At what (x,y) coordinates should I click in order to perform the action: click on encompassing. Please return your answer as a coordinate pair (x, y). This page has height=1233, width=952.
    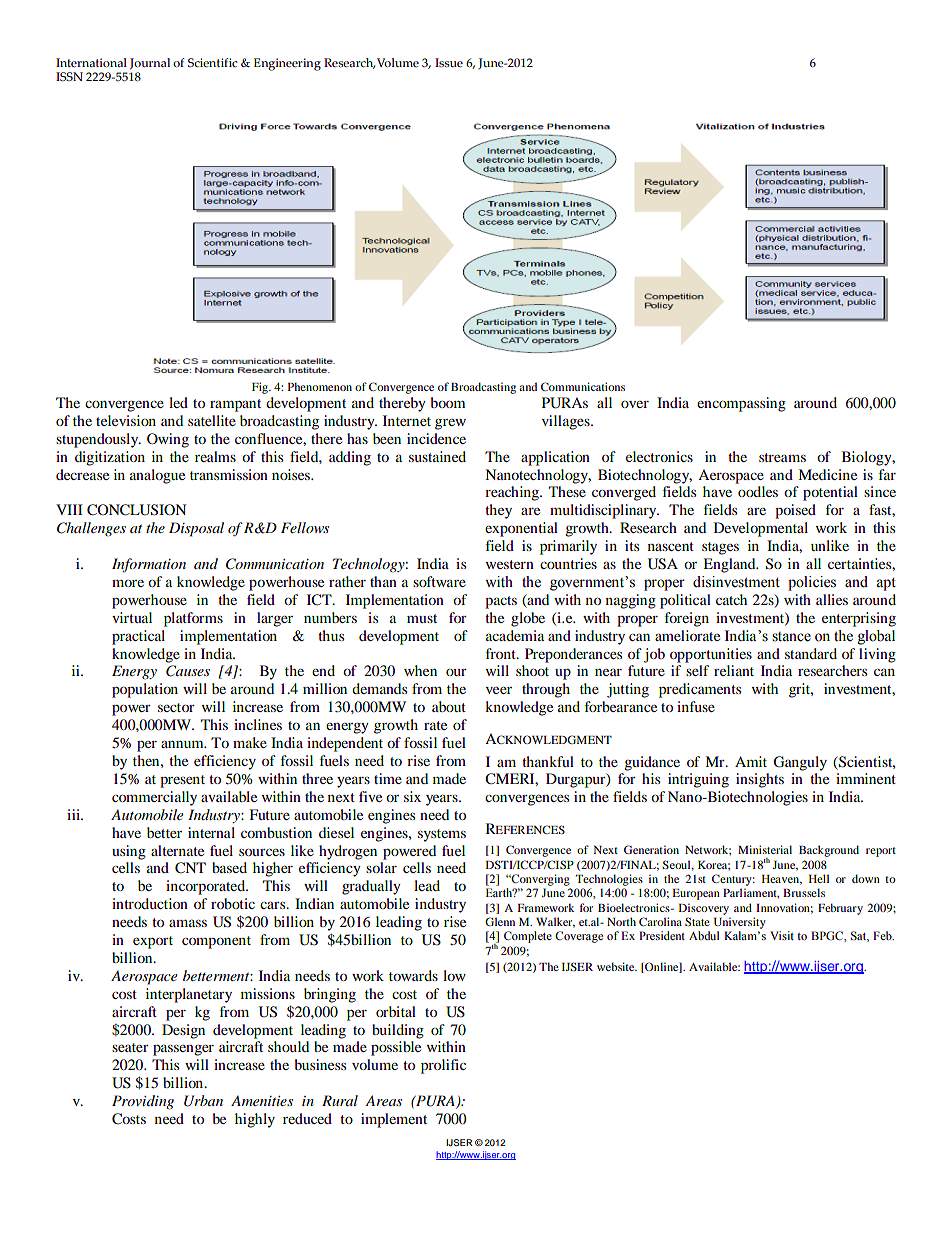
    Looking at the image, I should click on (741, 404).
